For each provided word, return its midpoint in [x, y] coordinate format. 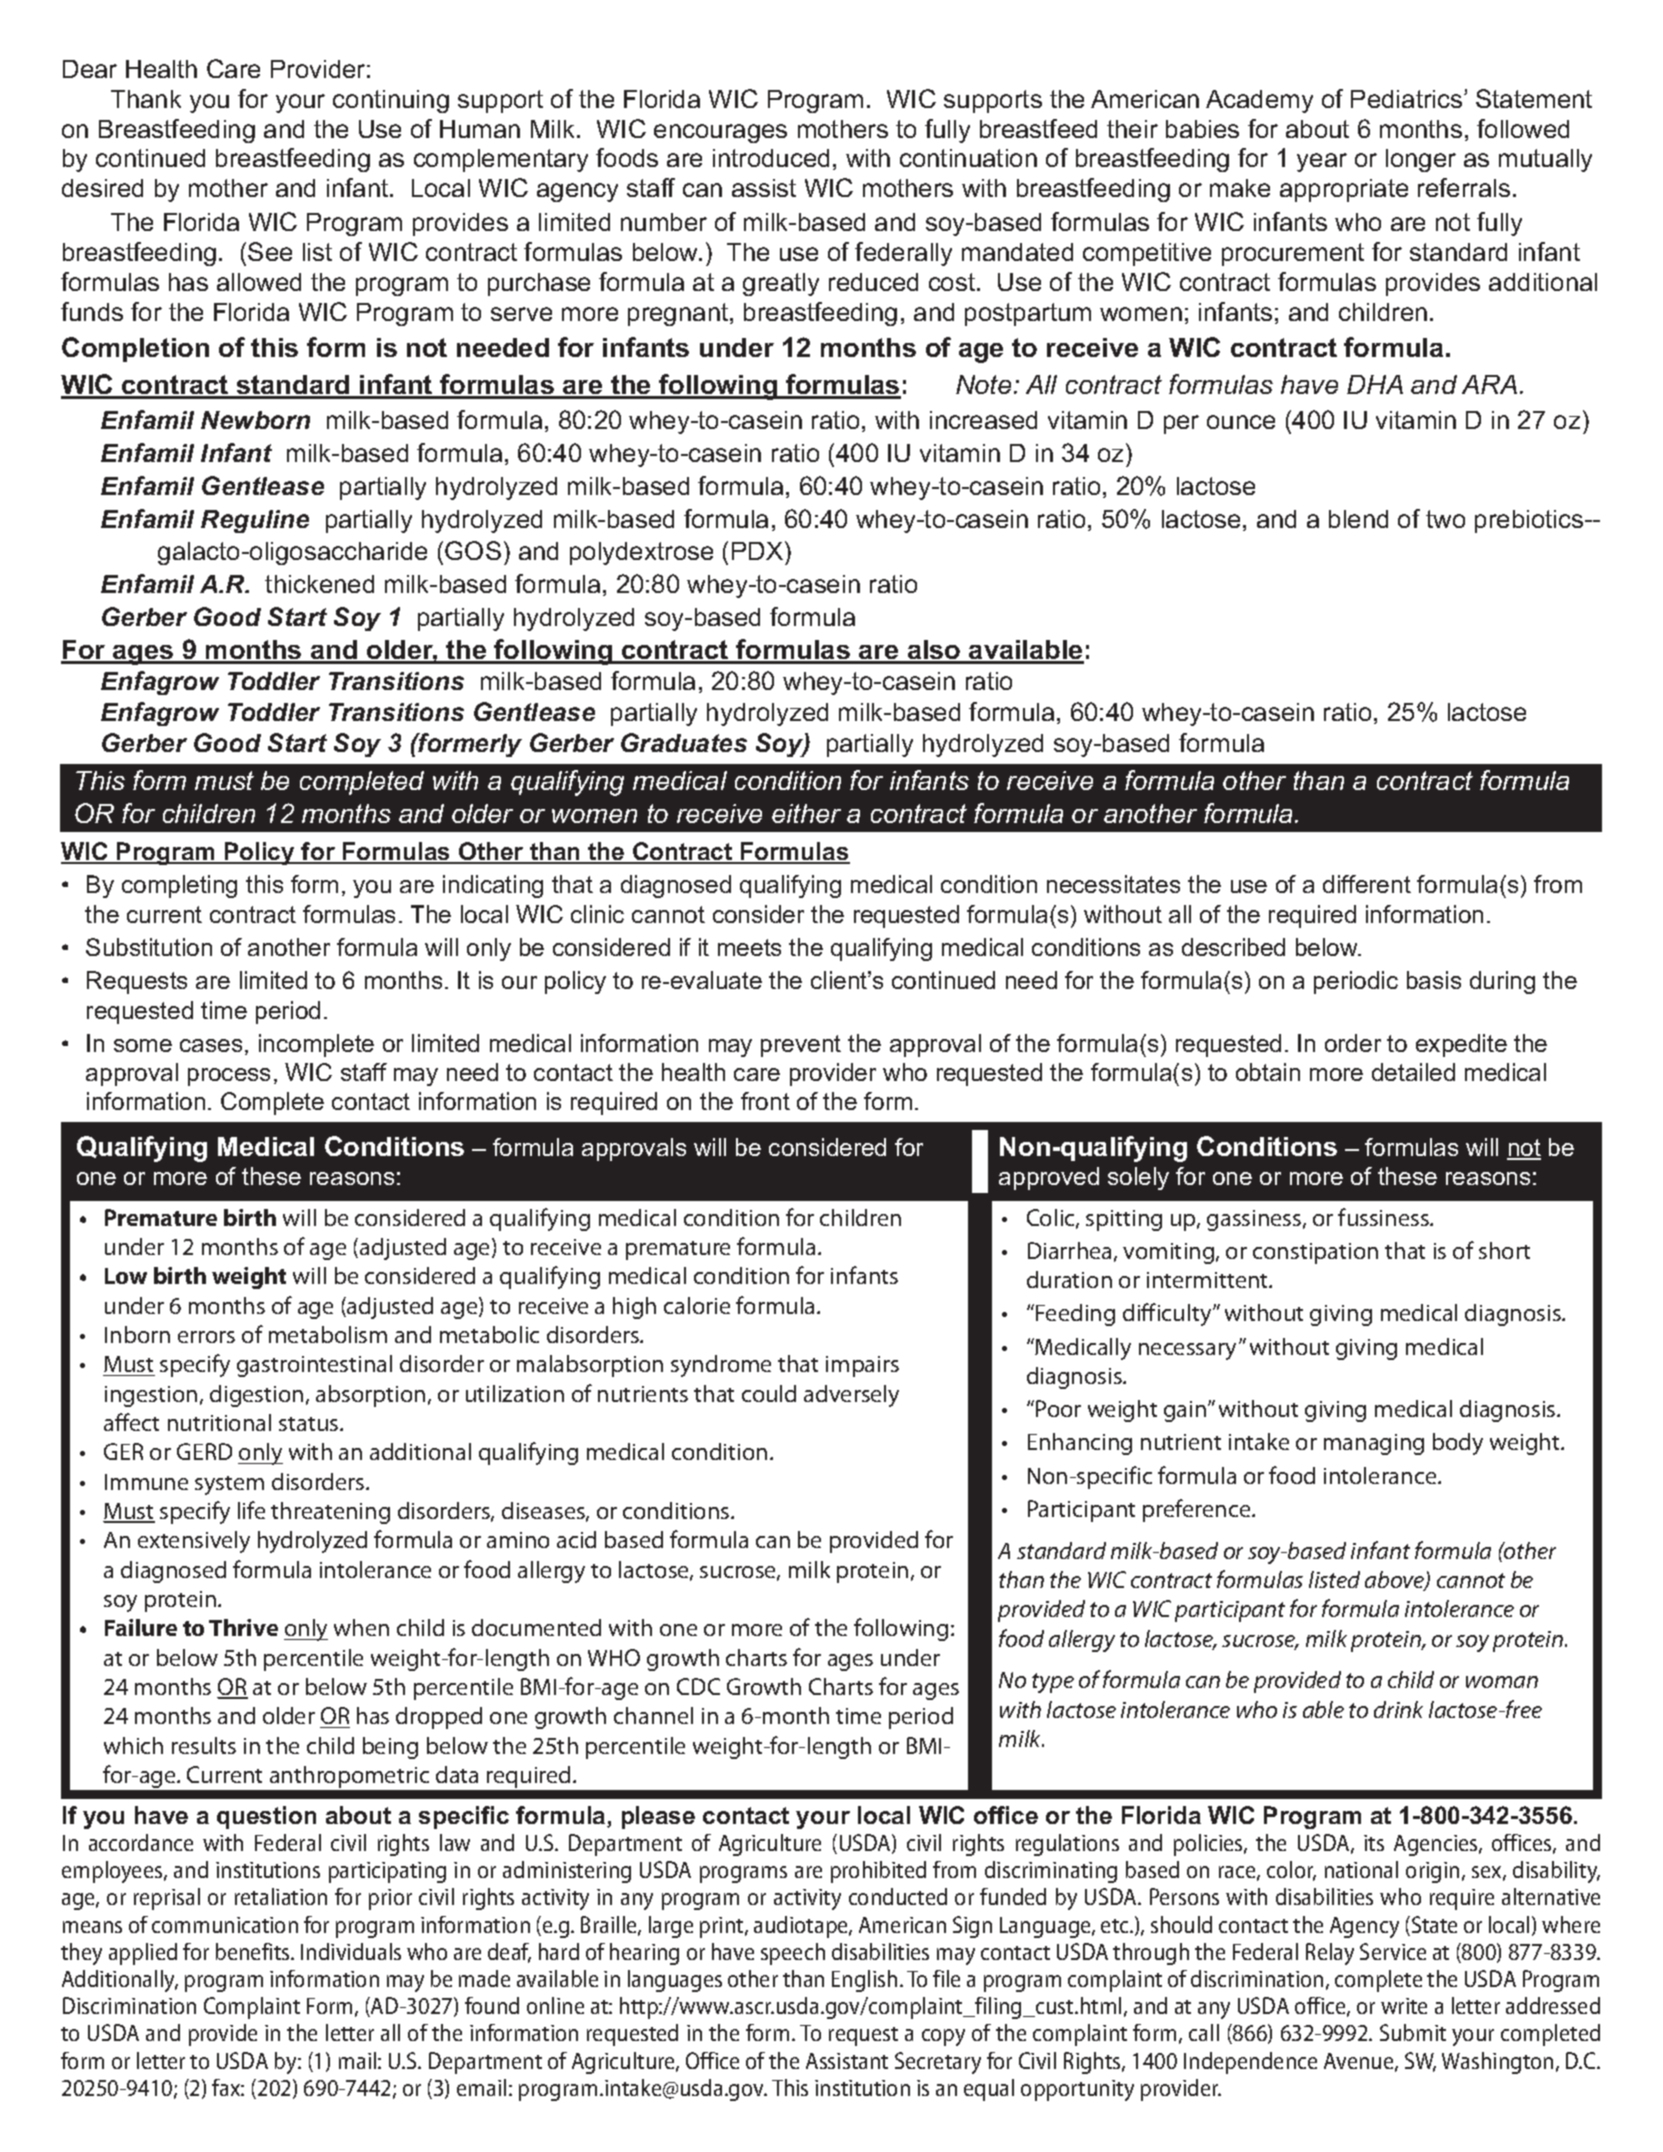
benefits [254, 1951]
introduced [771, 158]
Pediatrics [1408, 99]
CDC [698, 1686]
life [251, 1510]
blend [1358, 519]
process [229, 1077]
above [1396, 1581]
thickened [319, 584]
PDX [759, 550]
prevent [801, 1046]
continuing [391, 101]
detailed [1413, 1072]
